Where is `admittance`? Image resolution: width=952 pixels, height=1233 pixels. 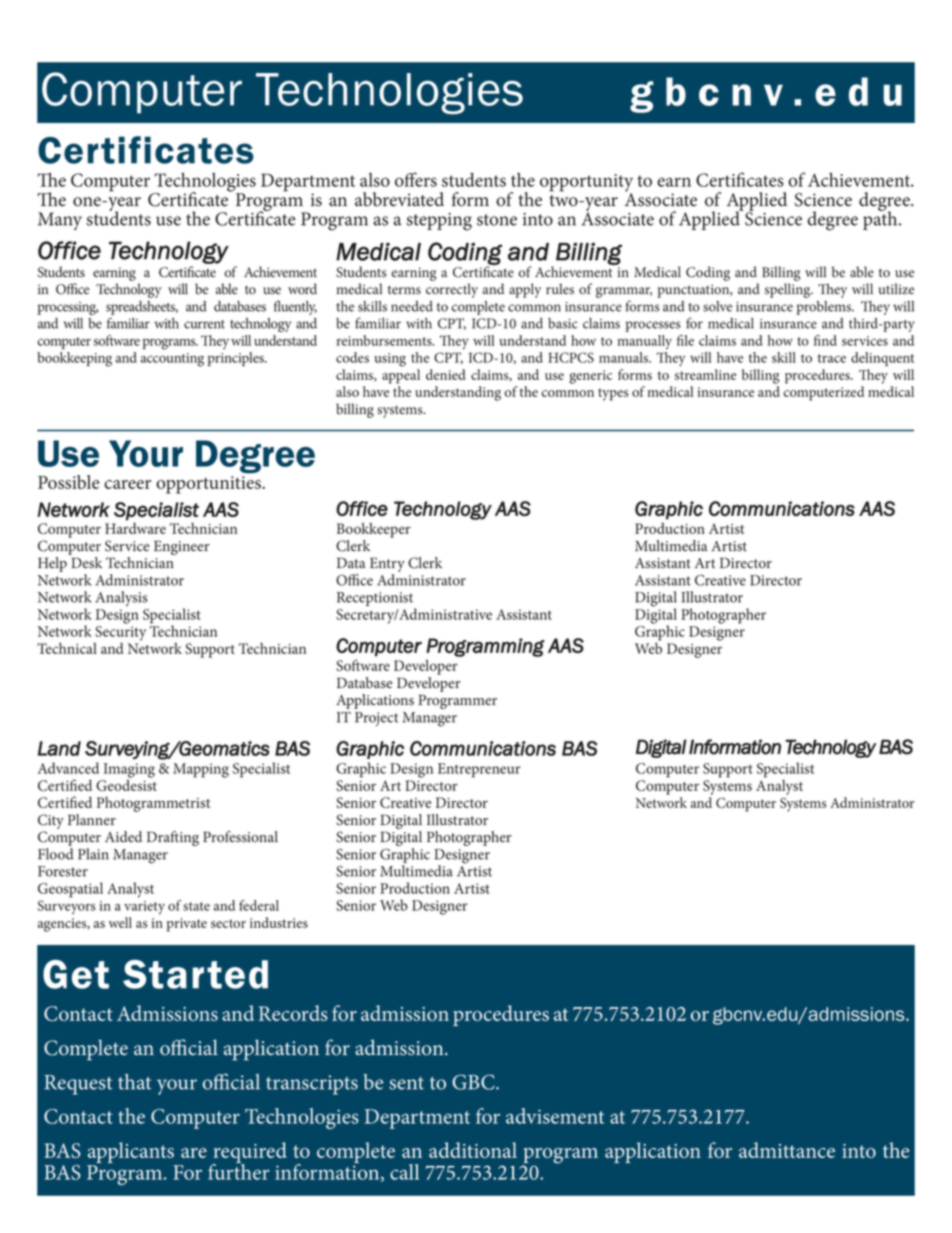
admittance is located at coordinates (787, 1150).
